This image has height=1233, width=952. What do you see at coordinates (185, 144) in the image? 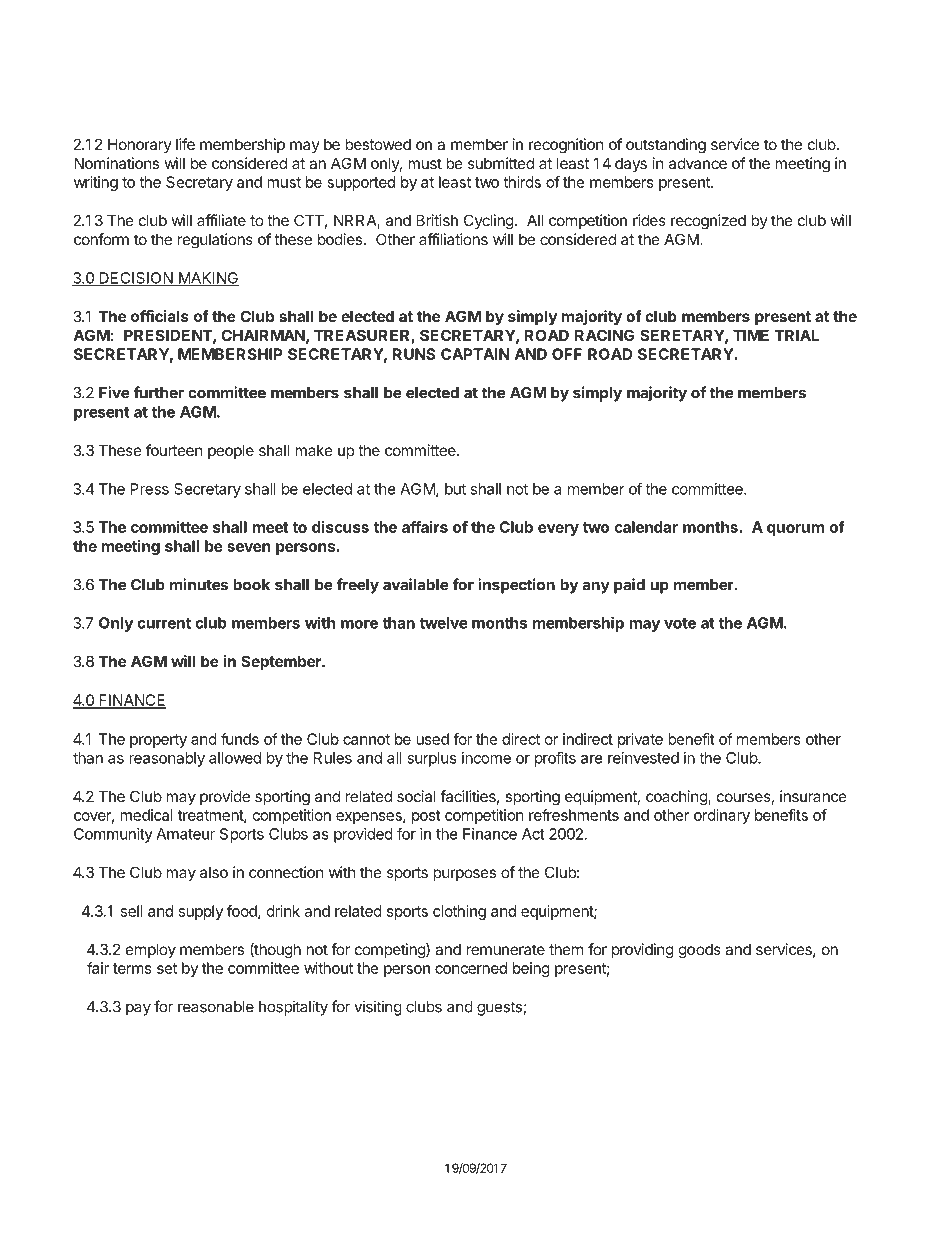
I see `life` at bounding box center [185, 144].
